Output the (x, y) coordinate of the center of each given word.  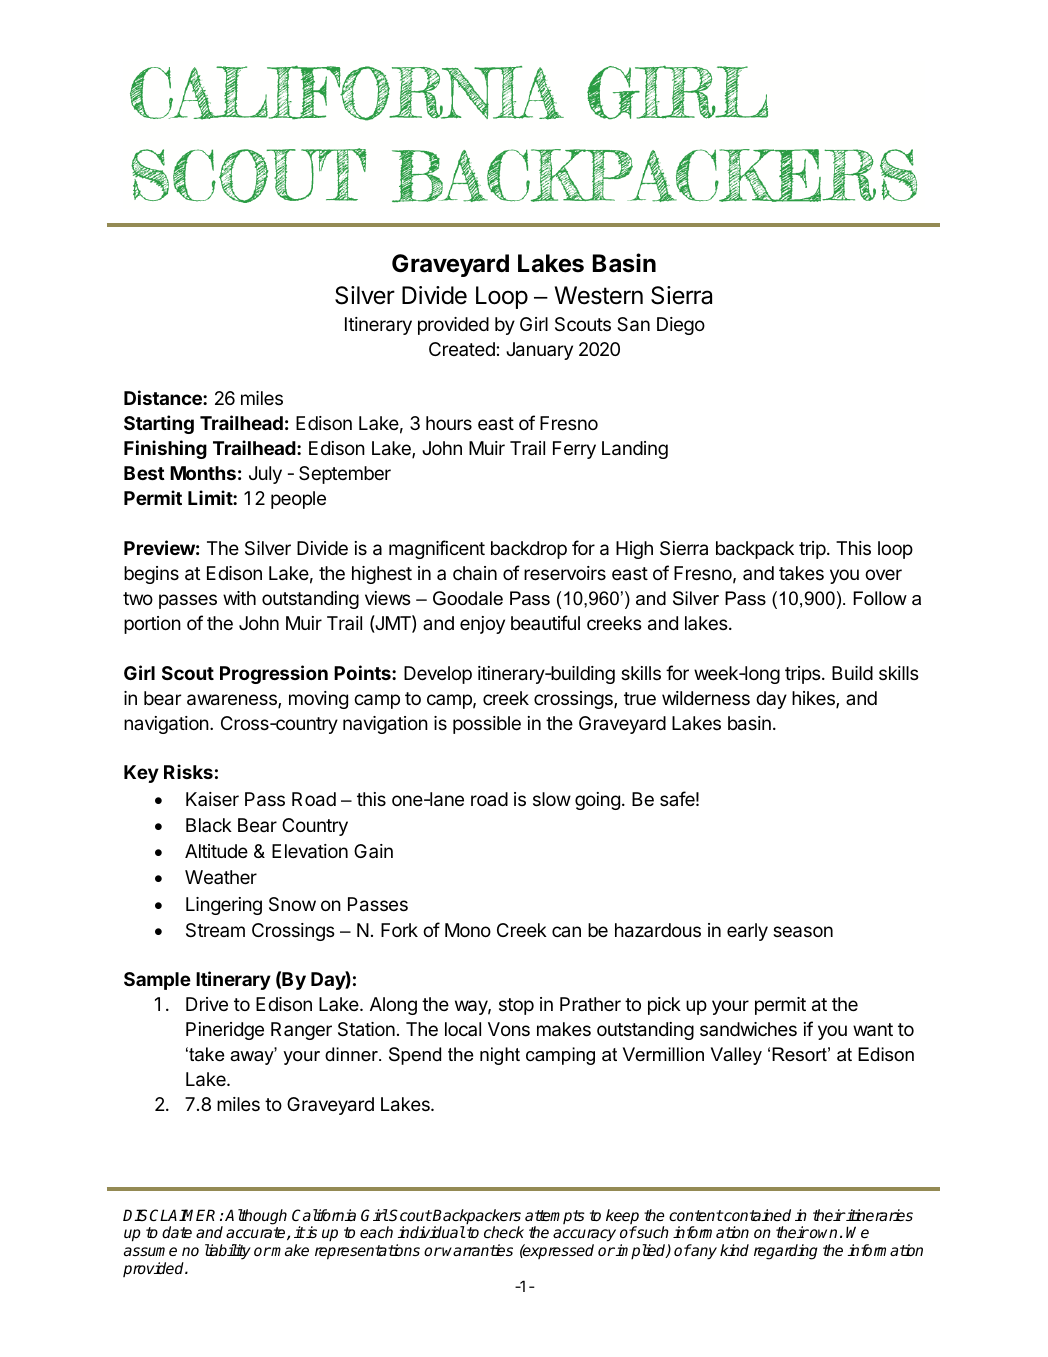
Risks (188, 771)
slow (552, 799)
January (539, 351)
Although (256, 1217)
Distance (164, 397)
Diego (681, 326)
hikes (814, 699)
